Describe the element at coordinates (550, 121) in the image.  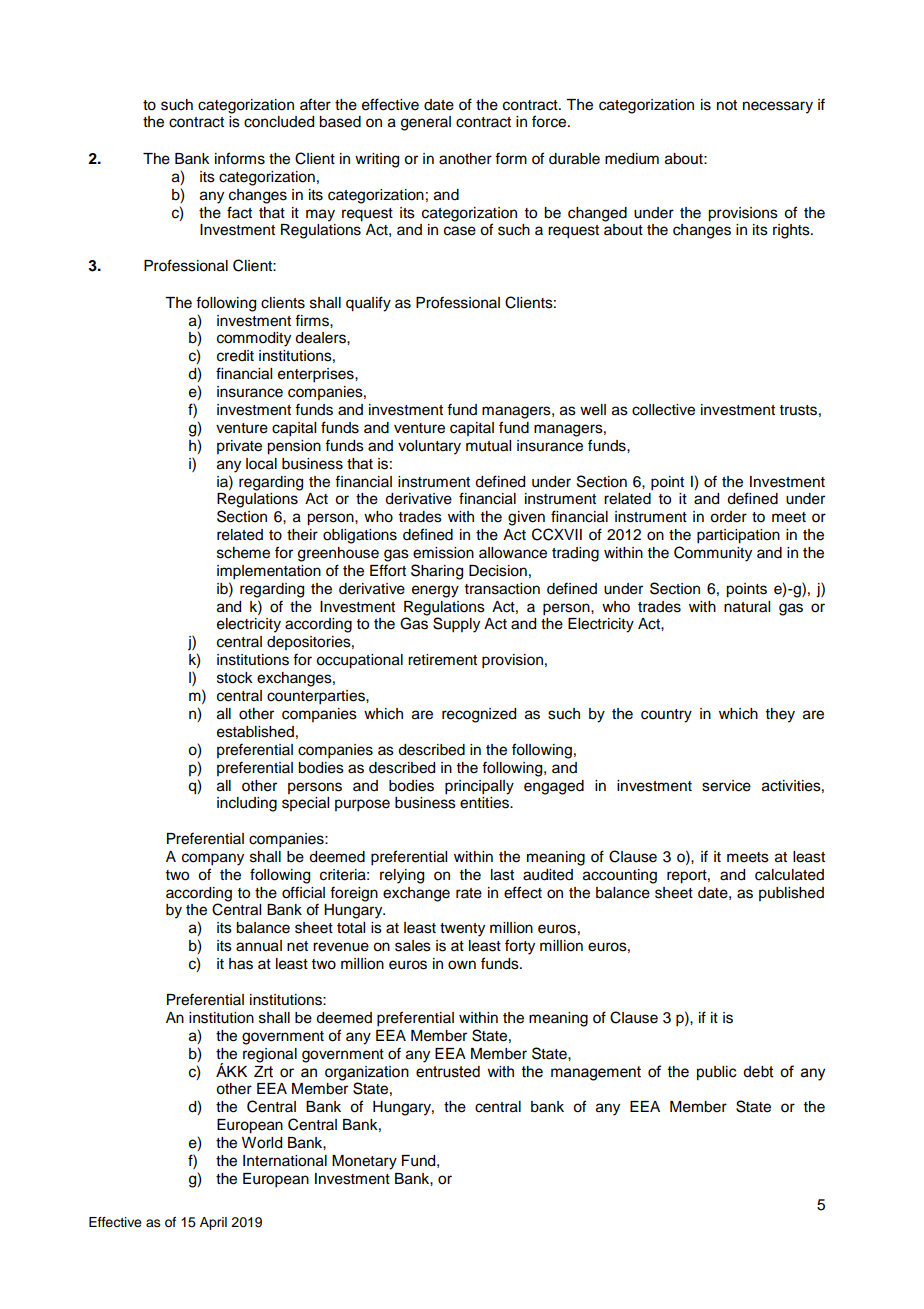
I see `force` at that location.
